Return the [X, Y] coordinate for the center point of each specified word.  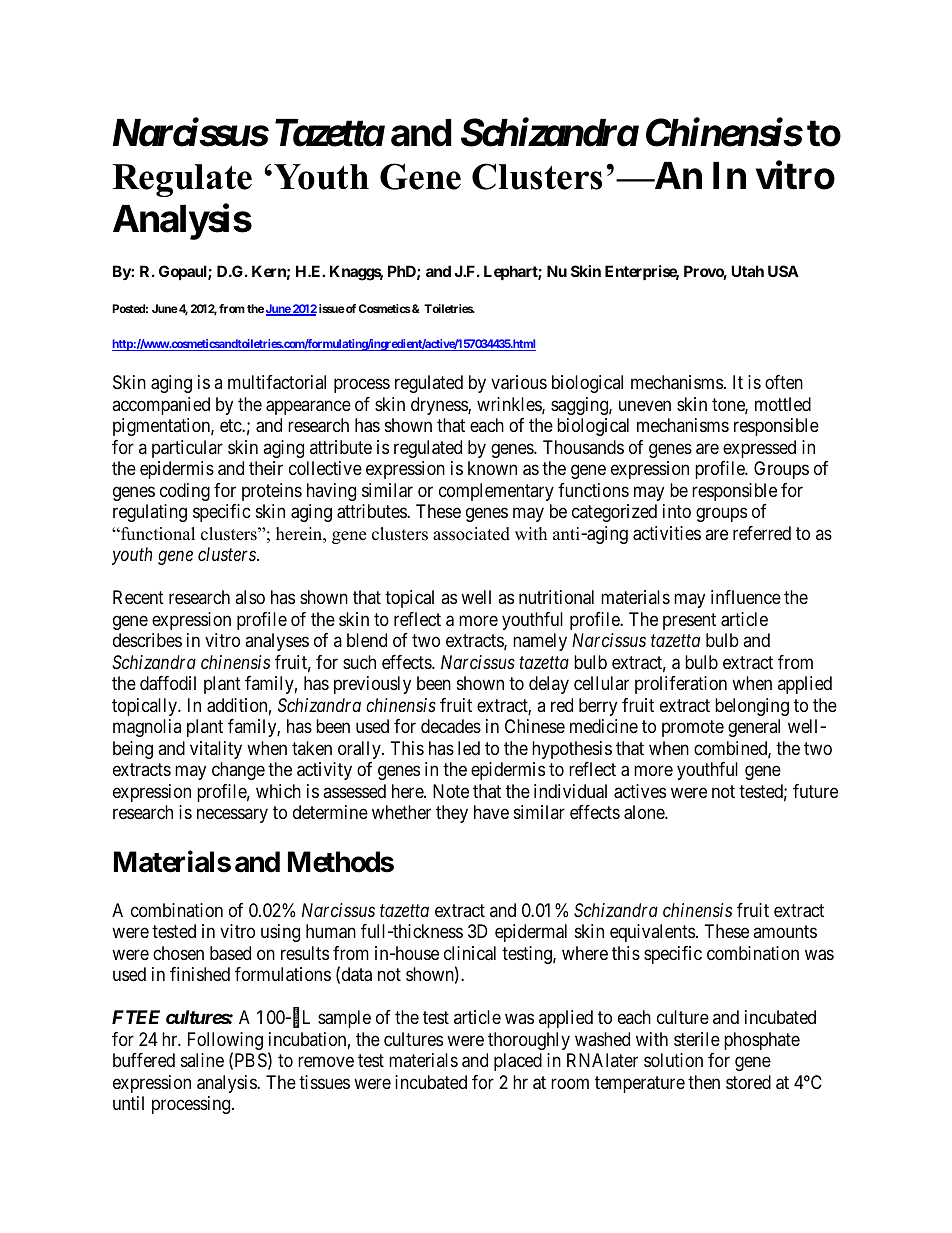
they [452, 814]
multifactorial [277, 382]
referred [762, 533]
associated [471, 534]
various [519, 382]
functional [157, 534]
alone [645, 812]
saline [202, 1060]
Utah [747, 271]
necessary [232, 816]
